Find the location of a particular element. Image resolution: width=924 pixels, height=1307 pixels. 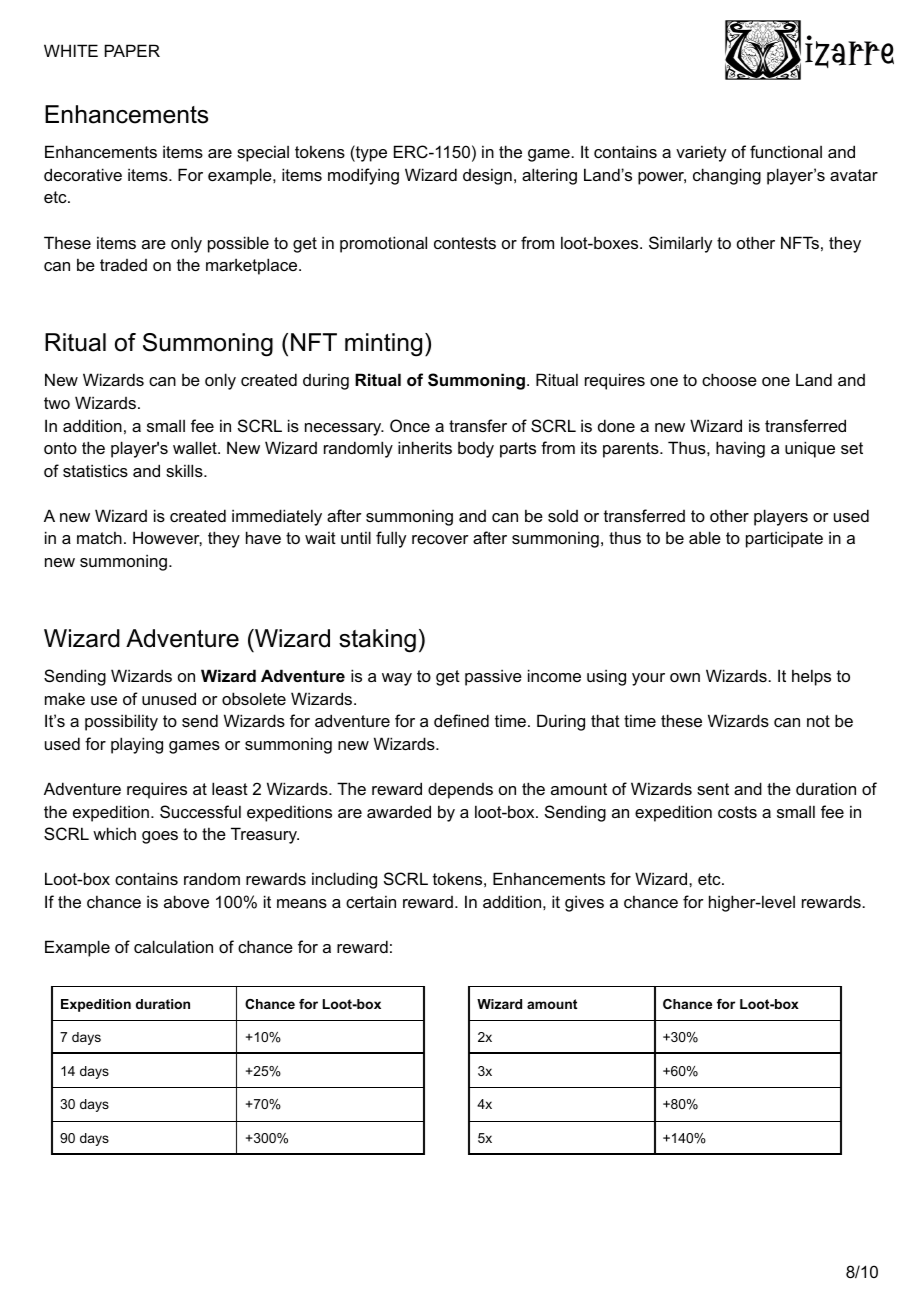

participate is located at coordinates (784, 539).
